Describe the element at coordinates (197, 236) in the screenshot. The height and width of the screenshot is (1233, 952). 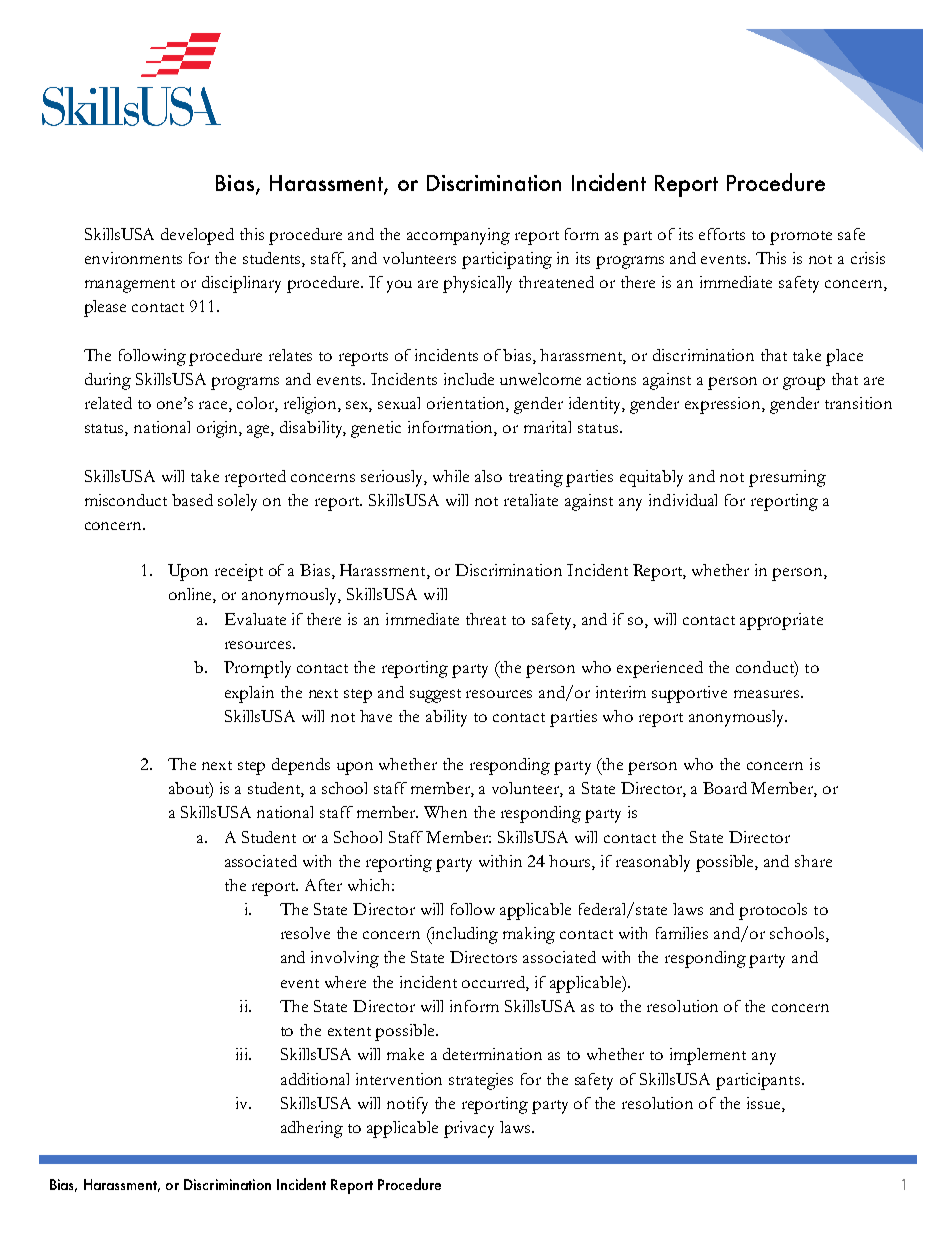
I see `developed` at that location.
